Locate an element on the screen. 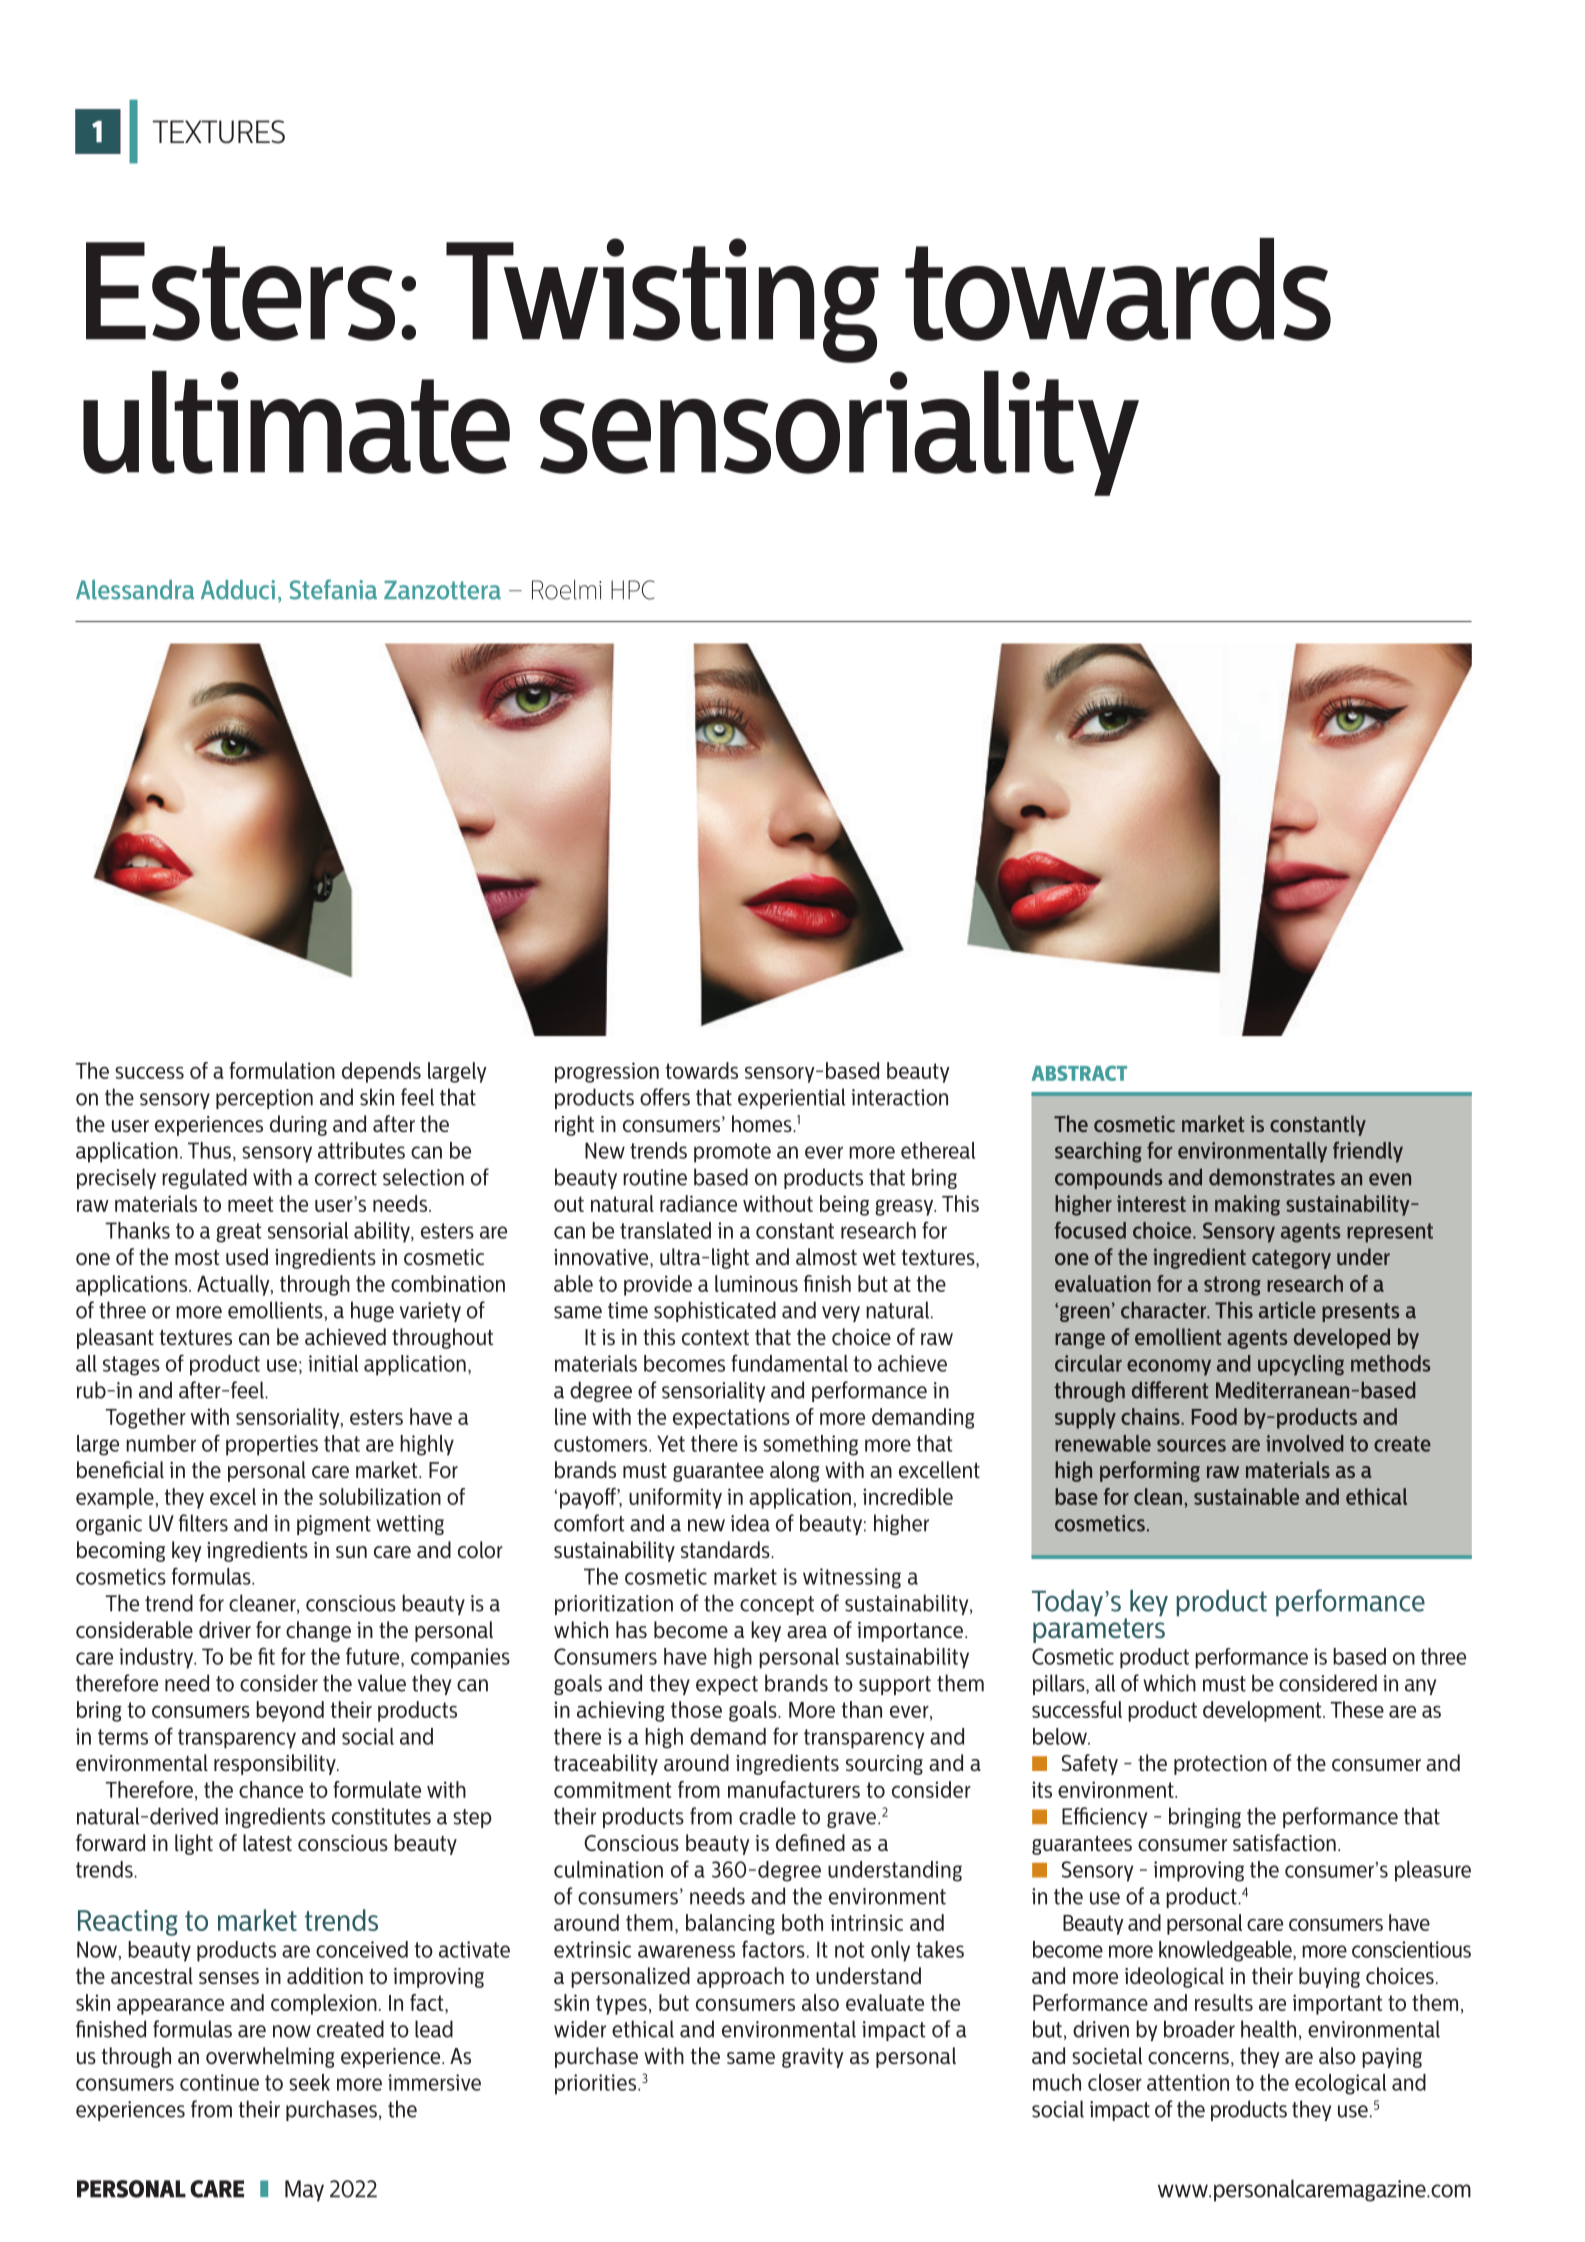 This screenshot has height=2242, width=1585. seek is located at coordinates (309, 2082).
